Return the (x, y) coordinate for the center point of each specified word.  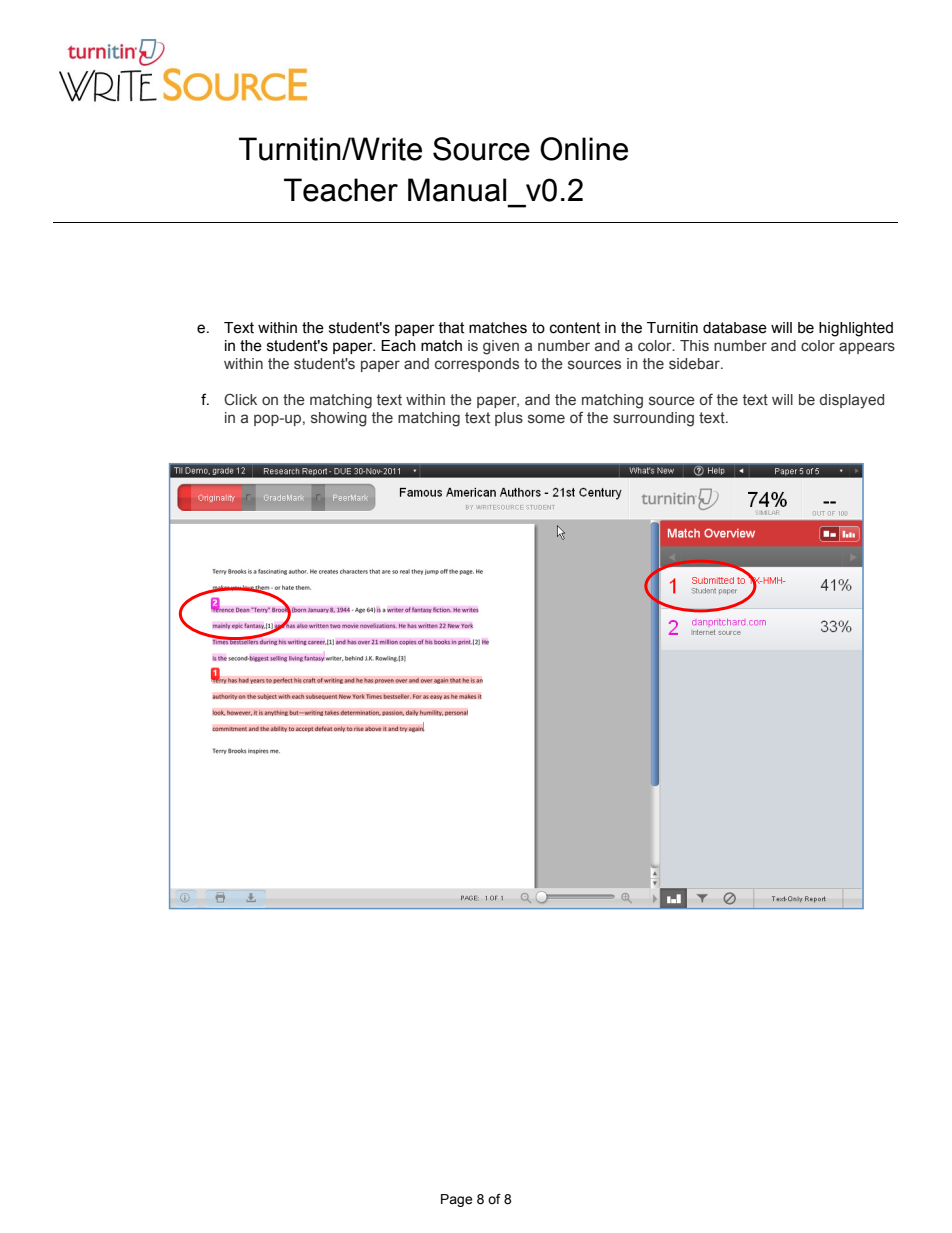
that (451, 328)
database (735, 328)
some (546, 418)
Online (584, 149)
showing (339, 419)
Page (456, 1200)
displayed (852, 401)
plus (509, 419)
